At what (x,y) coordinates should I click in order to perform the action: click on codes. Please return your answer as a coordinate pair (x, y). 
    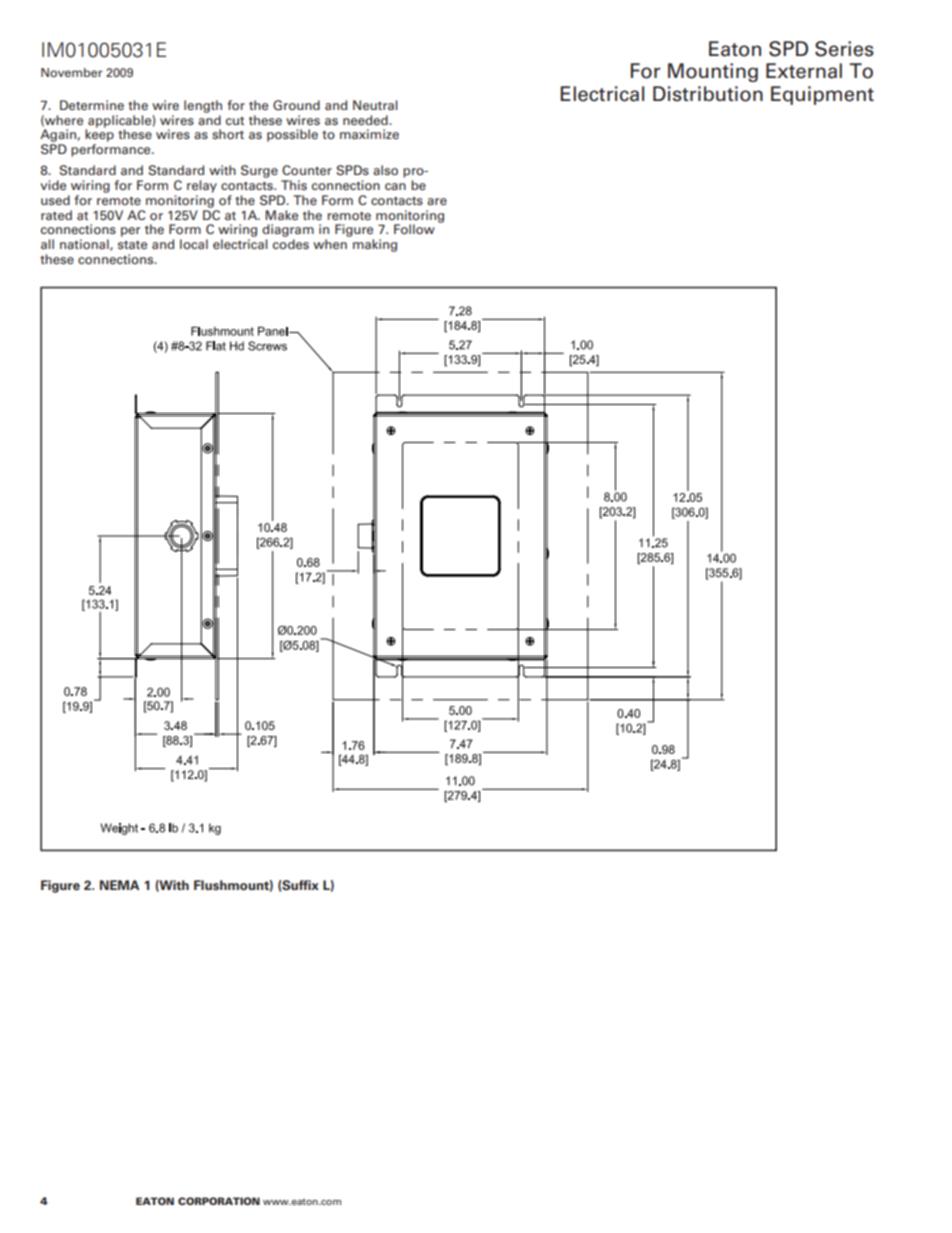
    Looking at the image, I should click on (291, 244).
